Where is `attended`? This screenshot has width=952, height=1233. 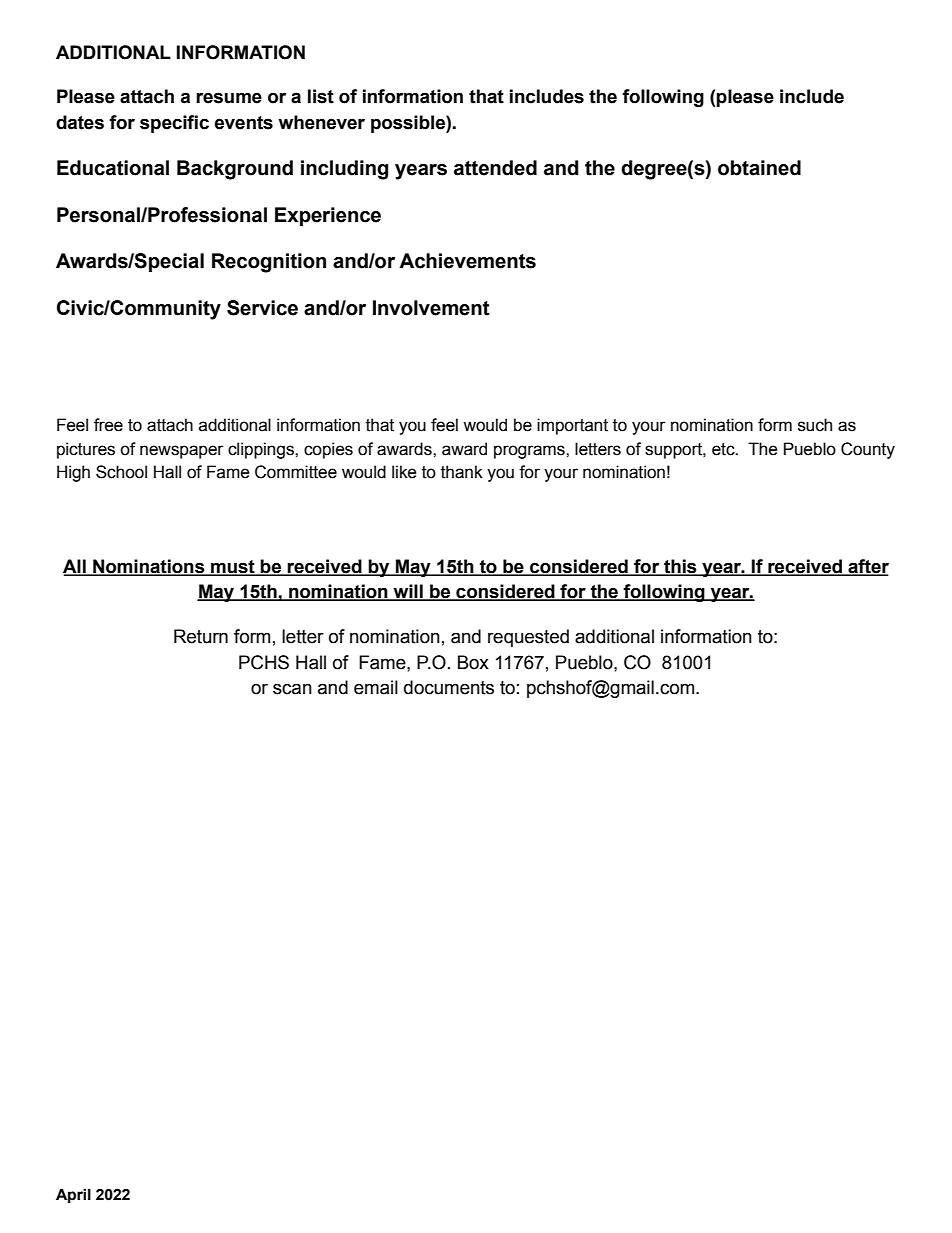 attended is located at coordinates (495, 168).
